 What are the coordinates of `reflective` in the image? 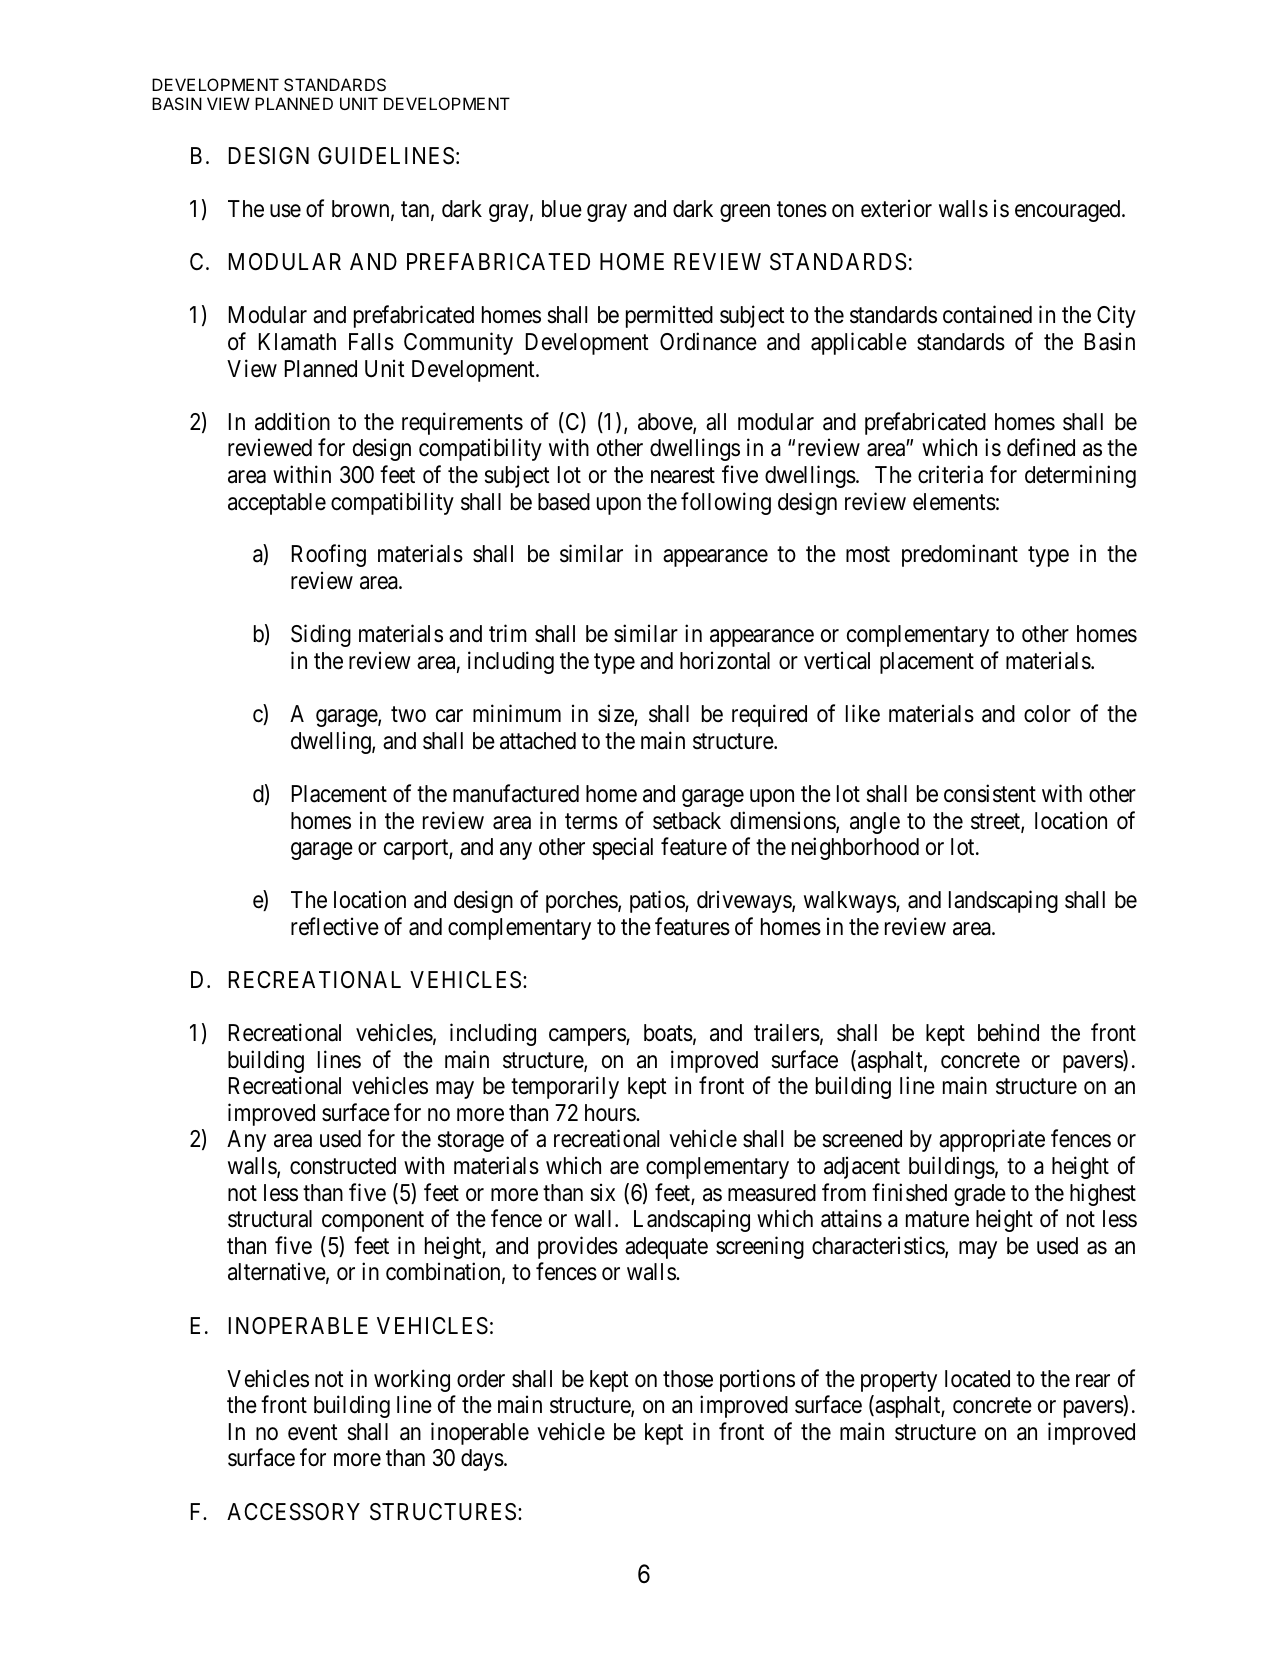 It's located at (335, 926).
